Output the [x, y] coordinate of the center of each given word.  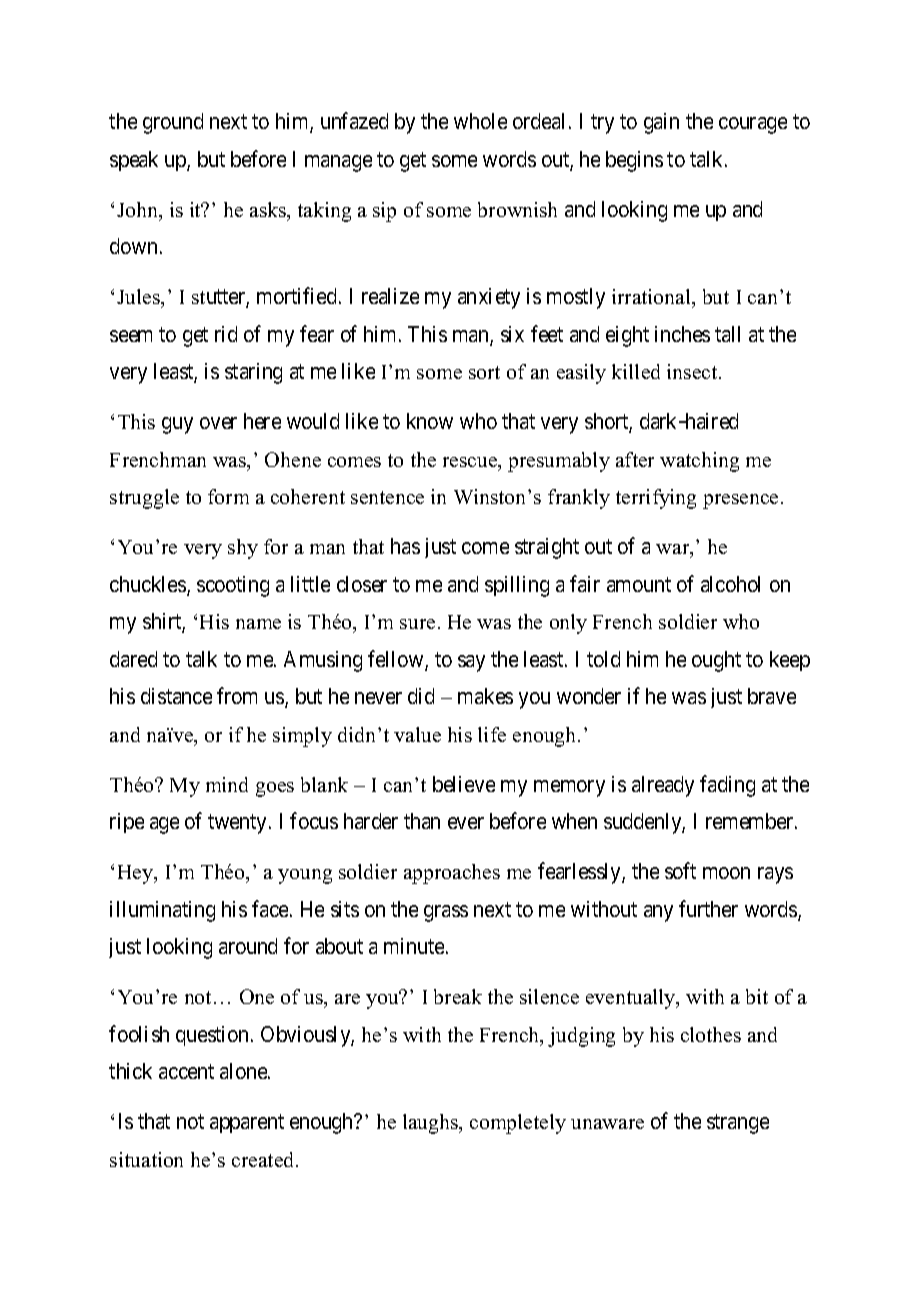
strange [738, 1124]
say [471, 663]
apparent [247, 1124]
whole [480, 121]
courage [753, 125]
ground [173, 123]
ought [716, 661]
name [258, 624]
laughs [431, 1124]
